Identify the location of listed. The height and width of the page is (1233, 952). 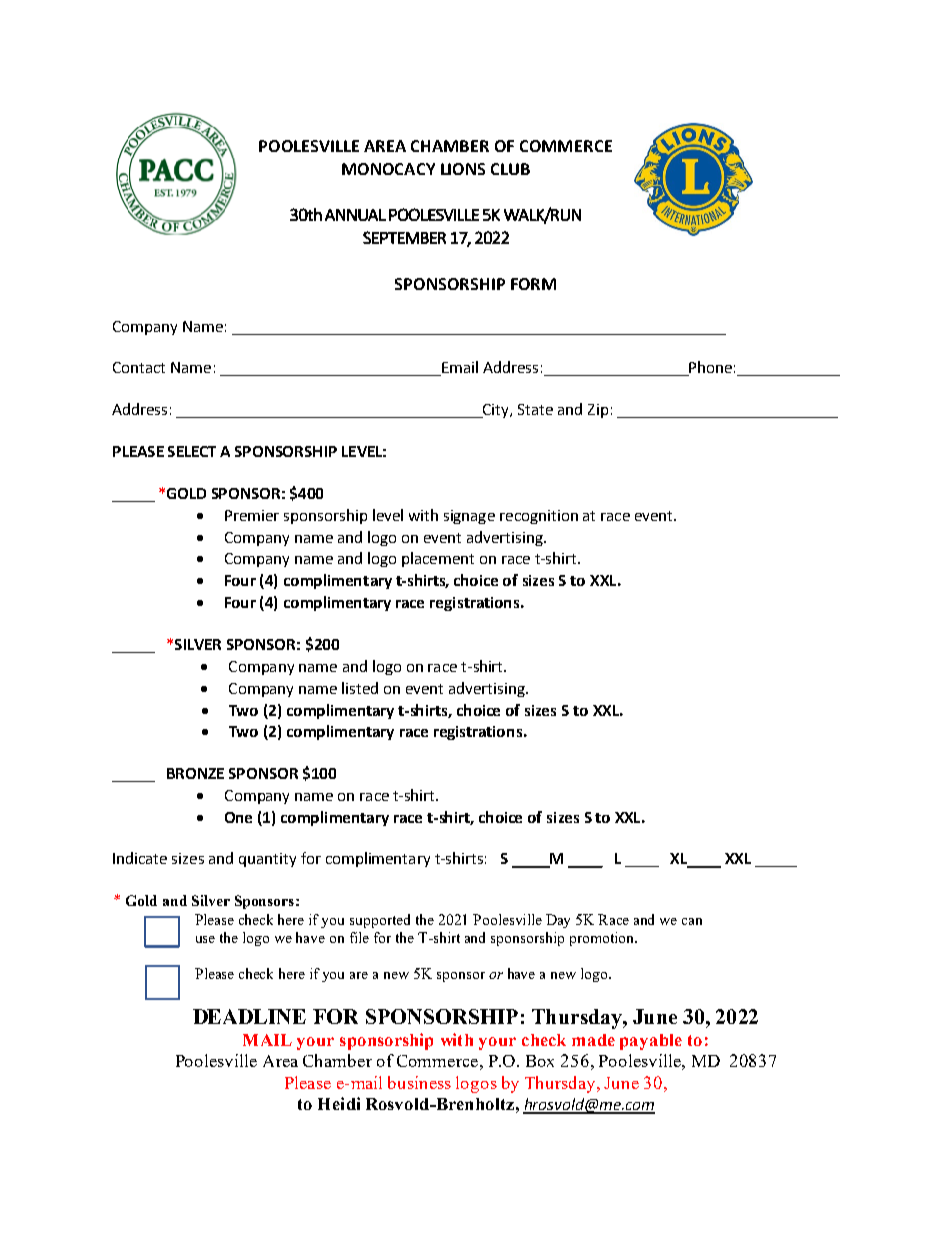
(360, 688).
